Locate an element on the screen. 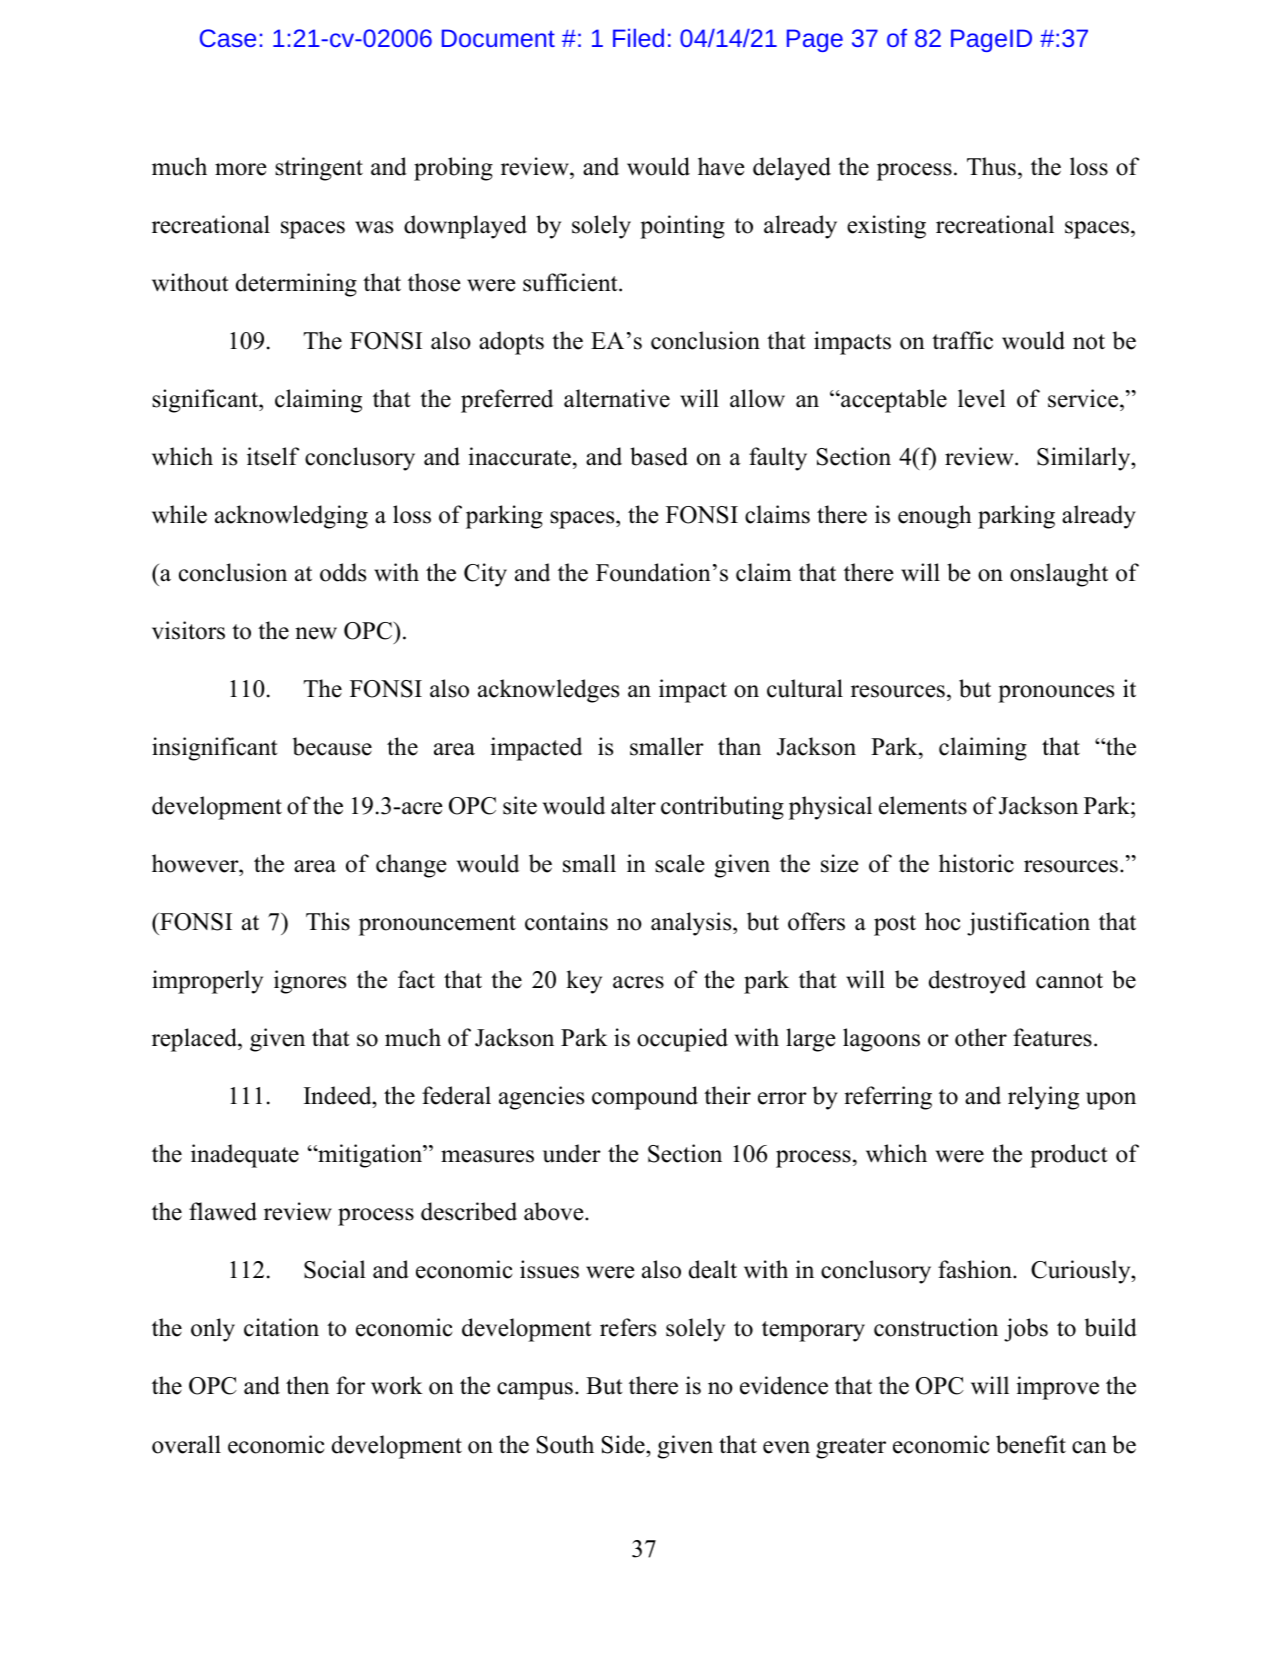  acknowledging is located at coordinates (291, 517).
